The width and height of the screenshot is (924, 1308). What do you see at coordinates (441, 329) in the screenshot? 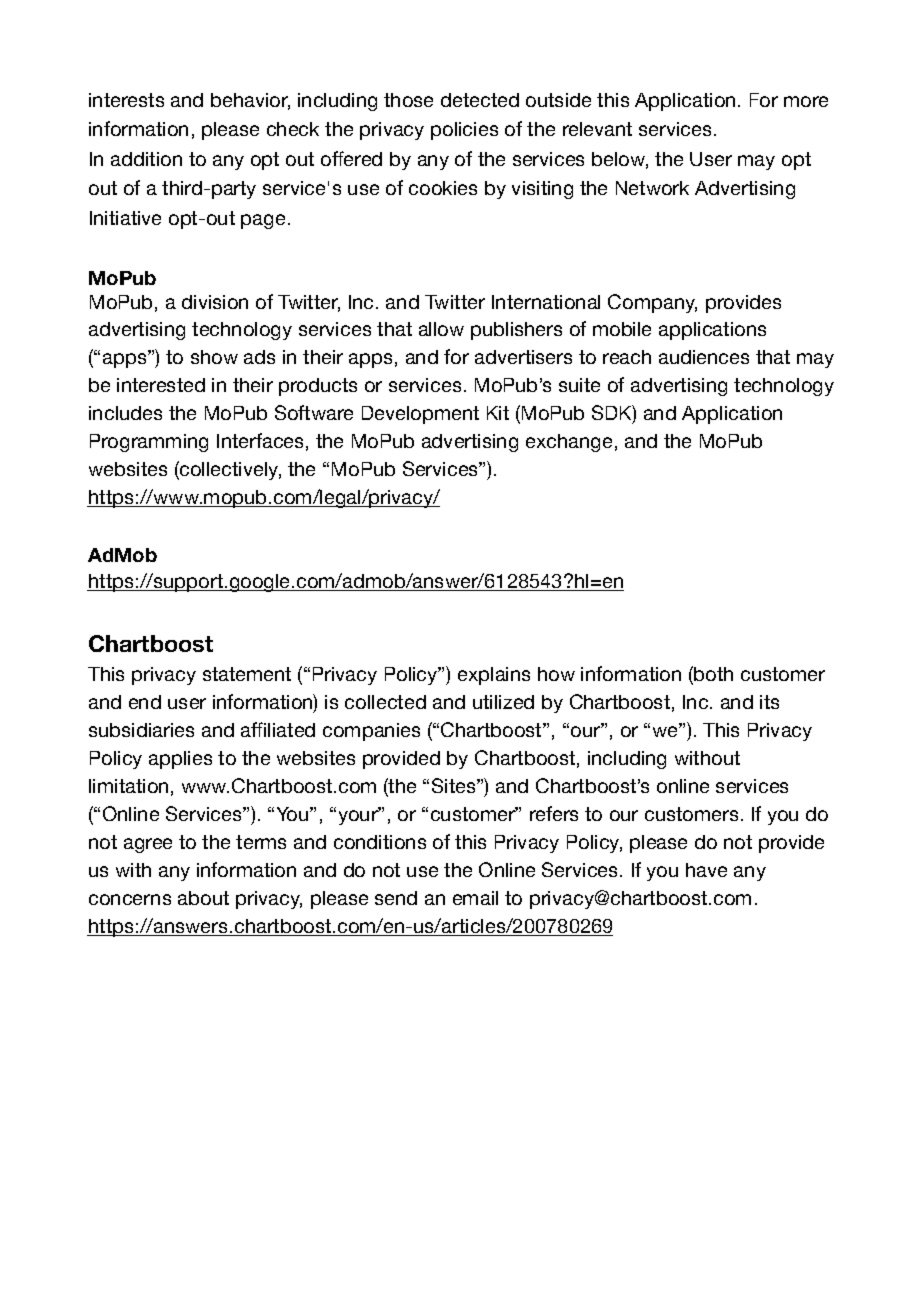
I see `allow` at bounding box center [441, 329].
